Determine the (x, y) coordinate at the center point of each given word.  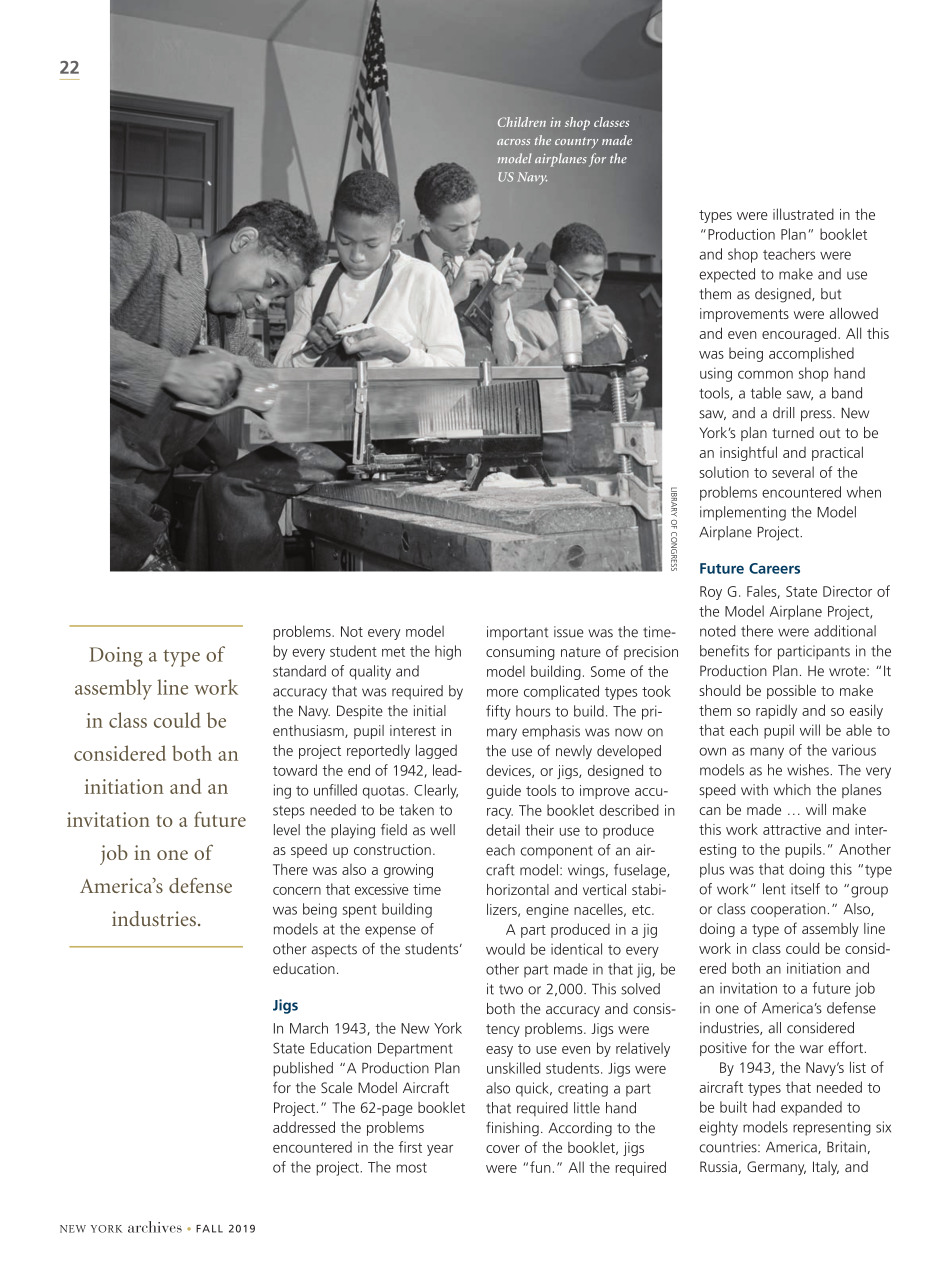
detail (503, 830)
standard (299, 671)
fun (540, 1167)
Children (522, 122)
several (793, 472)
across (513, 142)
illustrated (803, 214)
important (518, 633)
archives (155, 1227)
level (287, 830)
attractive (792, 829)
